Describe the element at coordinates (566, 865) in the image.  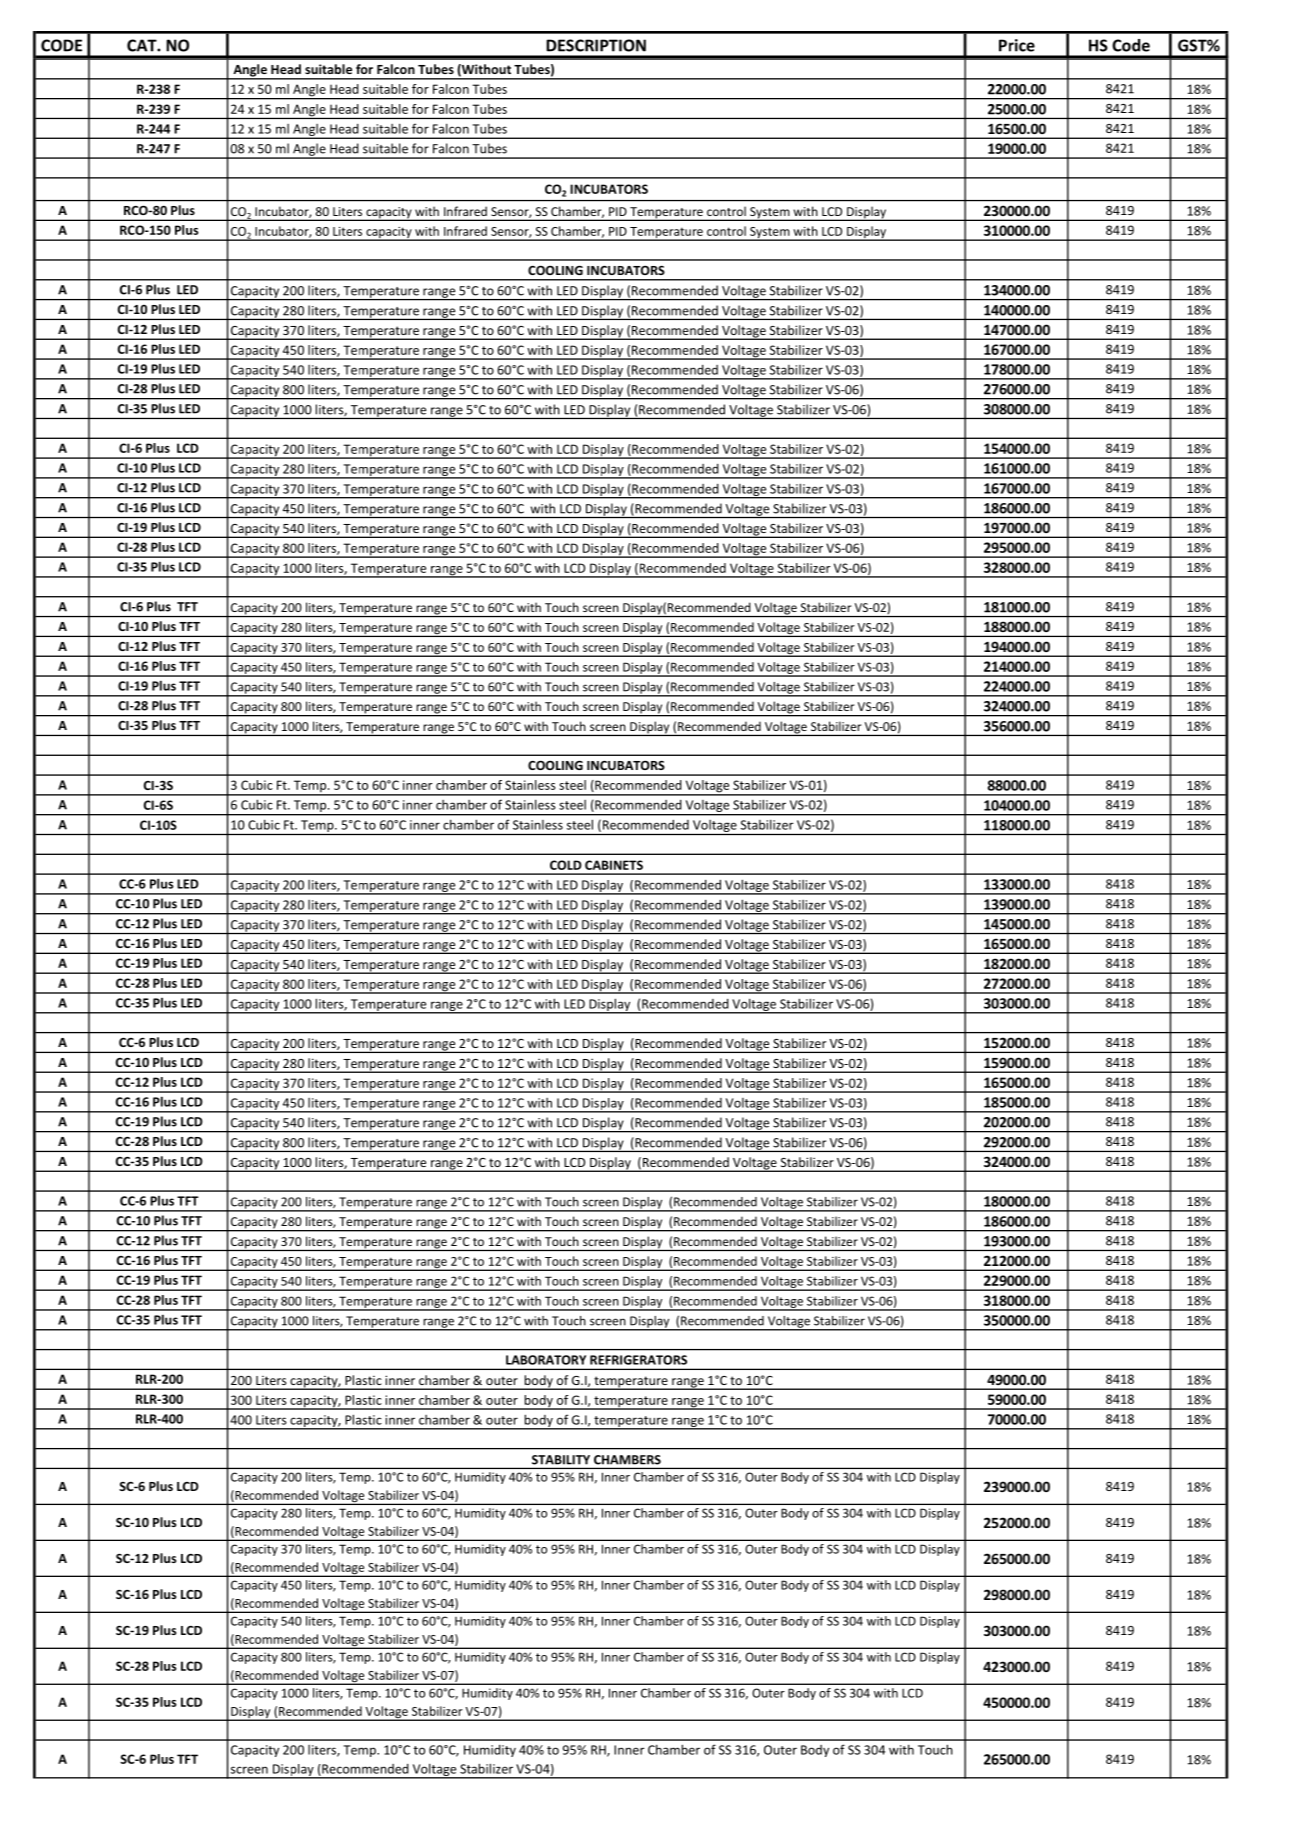
I see `COLD` at that location.
